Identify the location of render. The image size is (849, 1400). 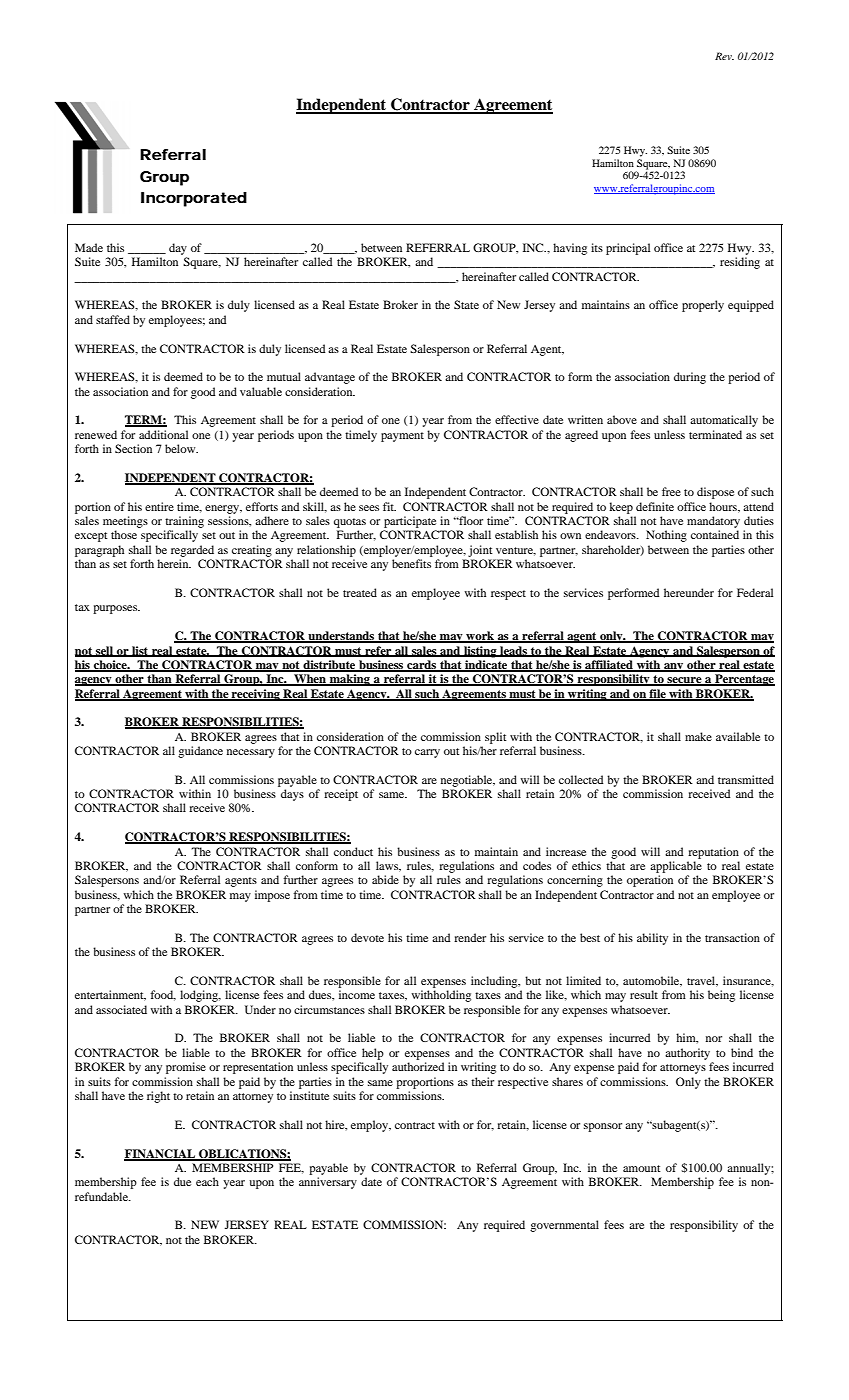
(470, 937).
